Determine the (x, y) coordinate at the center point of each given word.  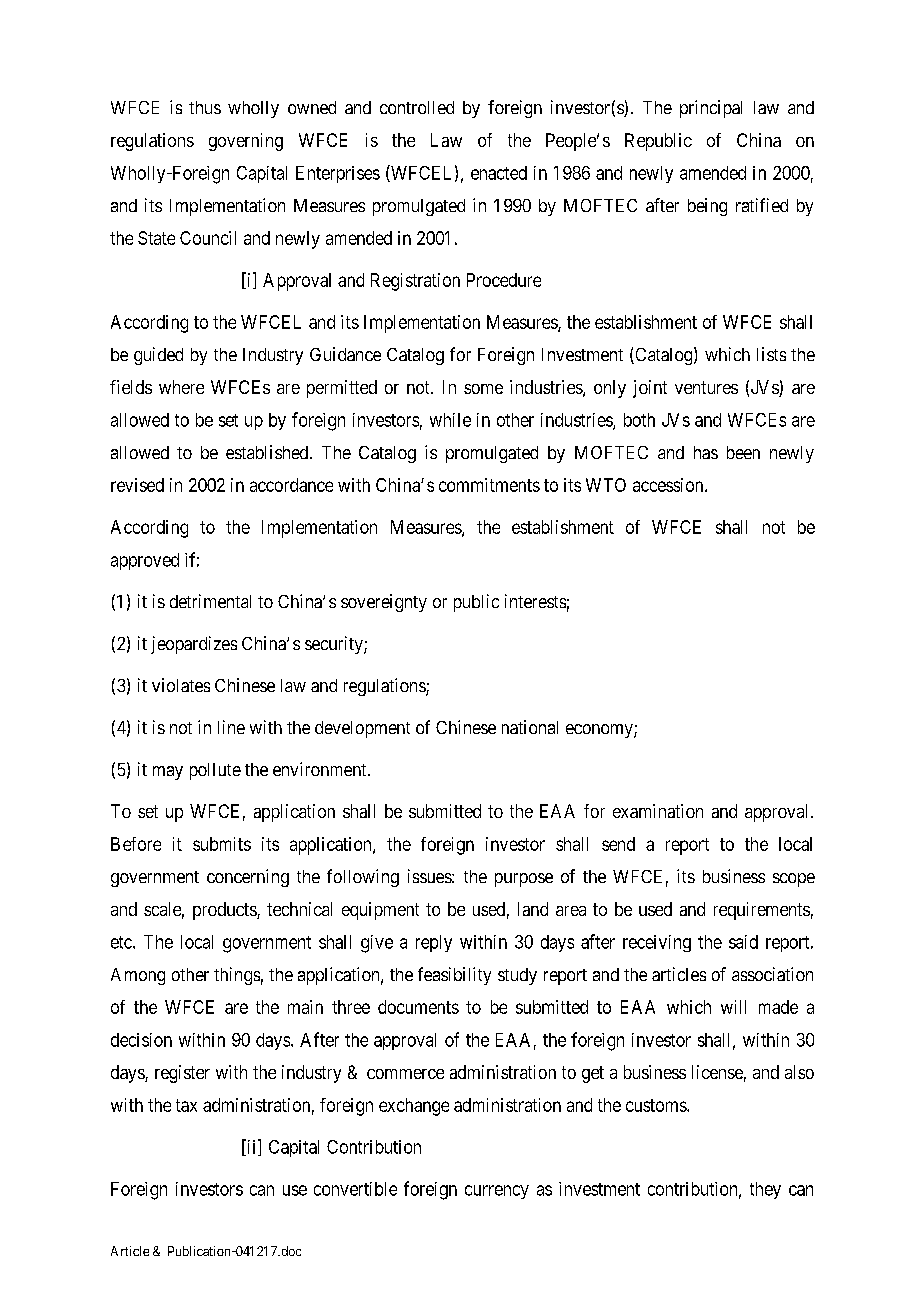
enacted (499, 173)
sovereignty (384, 603)
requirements (762, 911)
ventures (706, 387)
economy (600, 731)
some (483, 389)
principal (711, 109)
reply (434, 943)
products (225, 911)
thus (205, 107)
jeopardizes (194, 645)
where (181, 387)
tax (186, 1105)
